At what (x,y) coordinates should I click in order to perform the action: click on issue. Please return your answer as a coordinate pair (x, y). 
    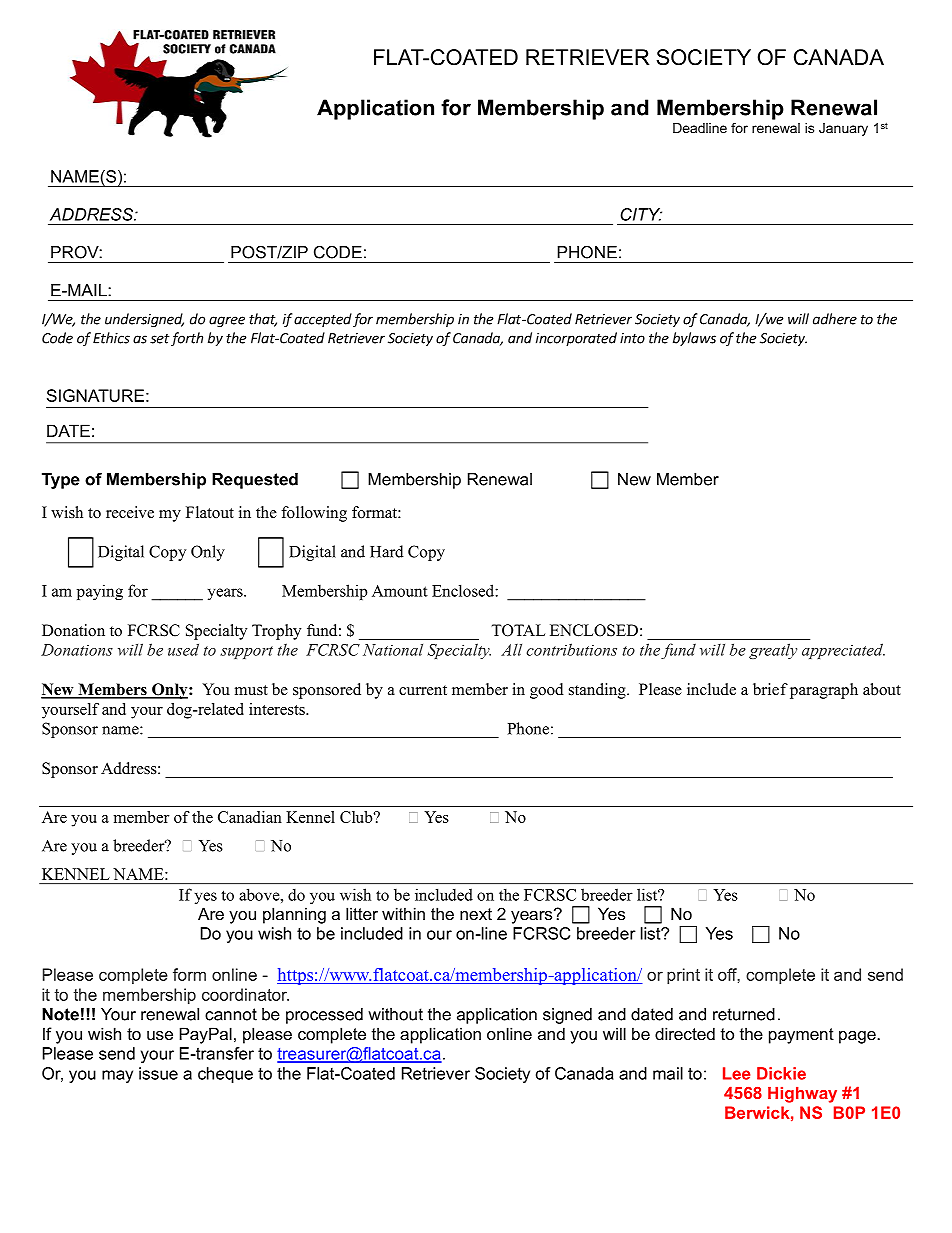
    Looking at the image, I should click on (158, 1073).
